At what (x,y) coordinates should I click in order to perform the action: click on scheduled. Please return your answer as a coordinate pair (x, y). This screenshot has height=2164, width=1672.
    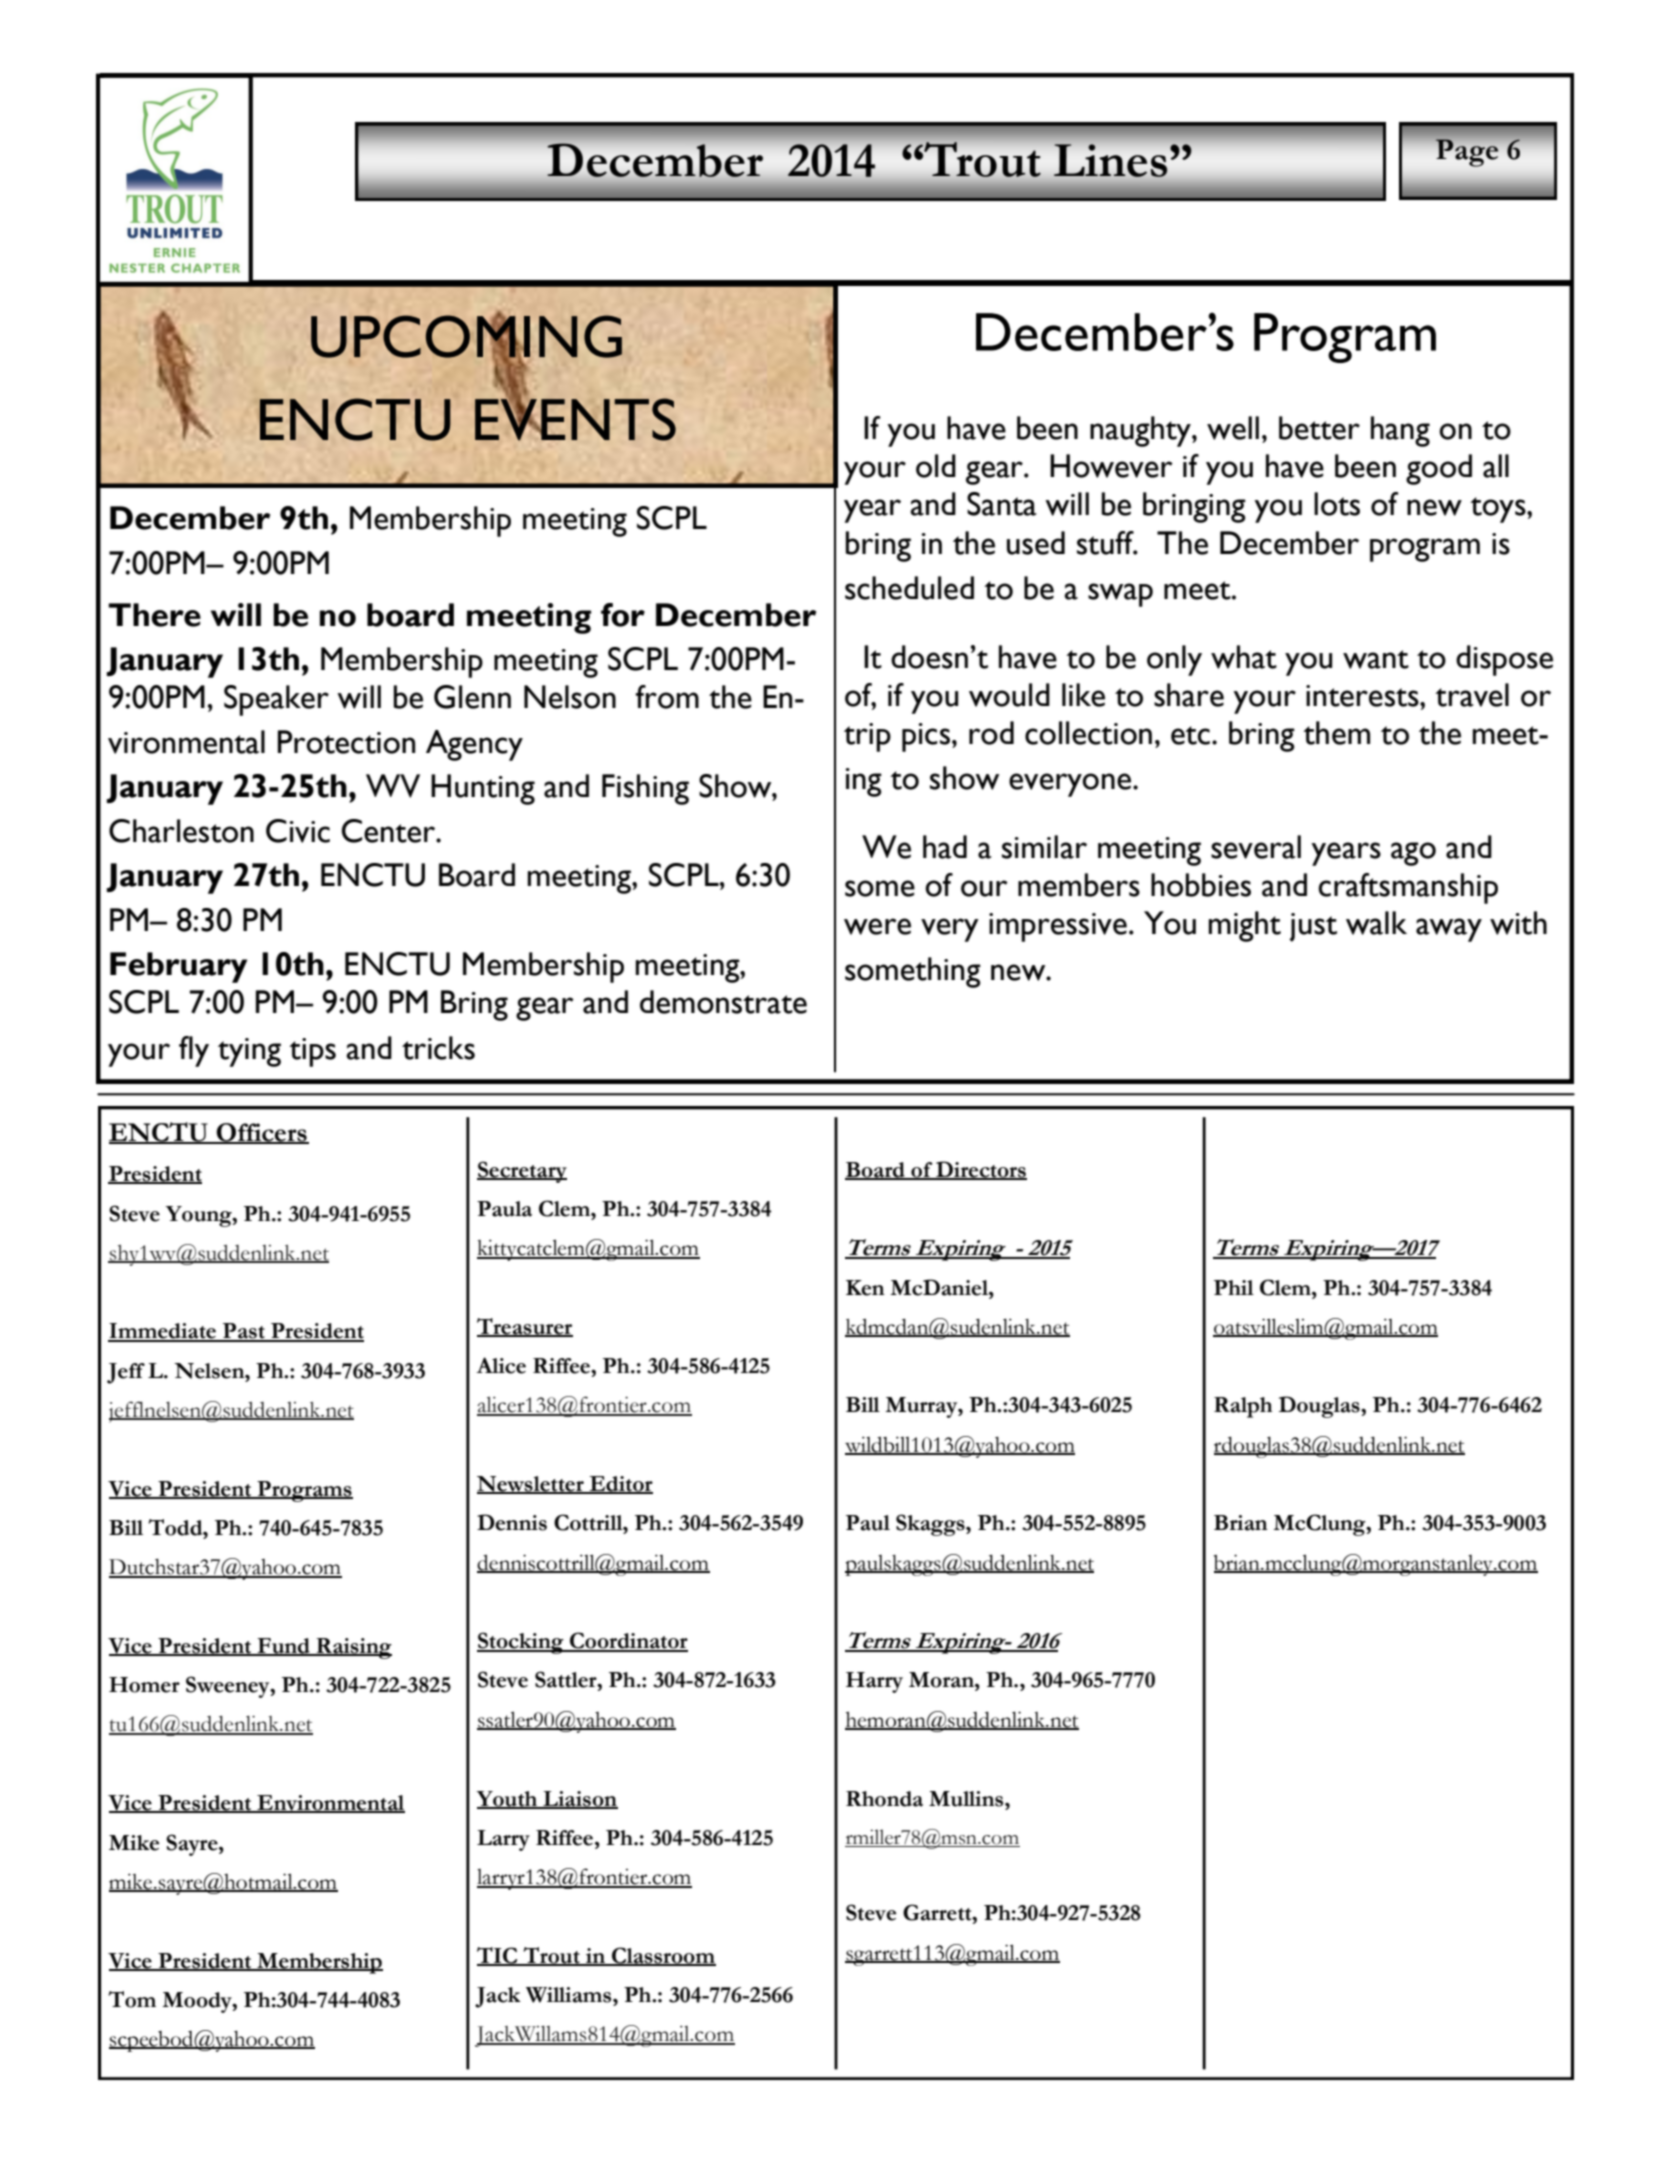
    Looking at the image, I should click on (909, 588).
